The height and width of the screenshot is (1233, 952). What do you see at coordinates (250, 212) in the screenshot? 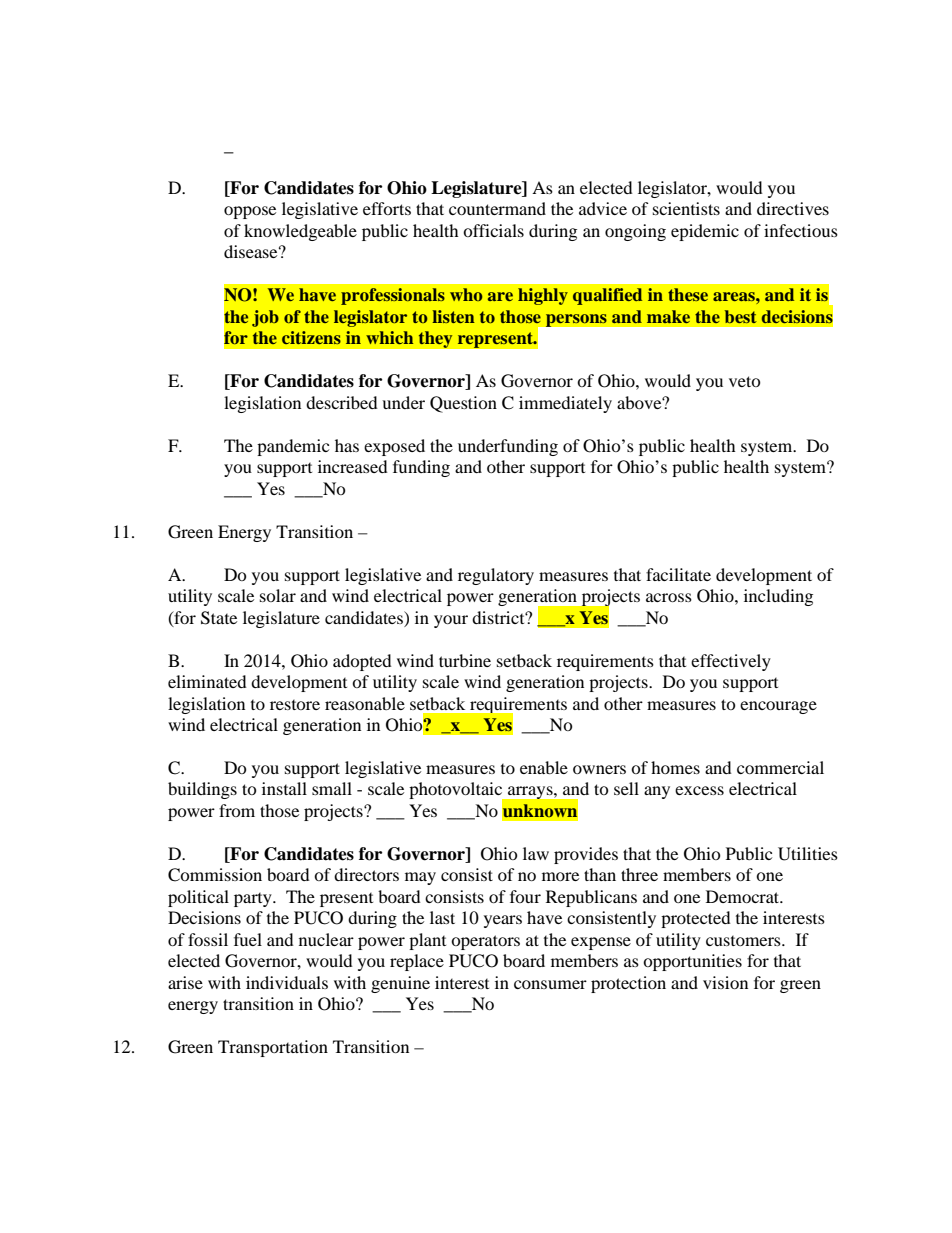
I see `oppose` at bounding box center [250, 212].
